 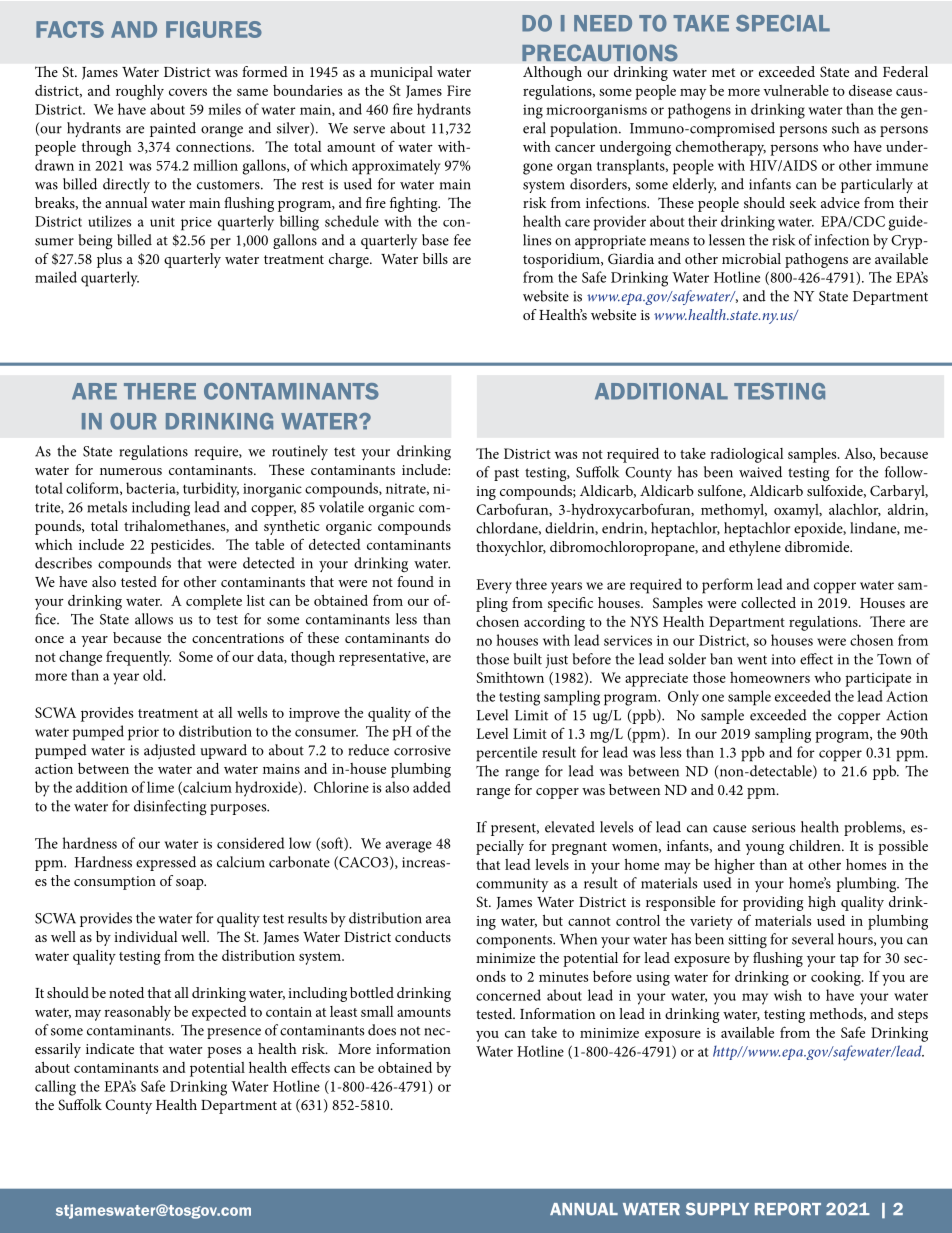 What do you see at coordinates (751, 258) in the screenshot?
I see `microbial` at bounding box center [751, 258].
